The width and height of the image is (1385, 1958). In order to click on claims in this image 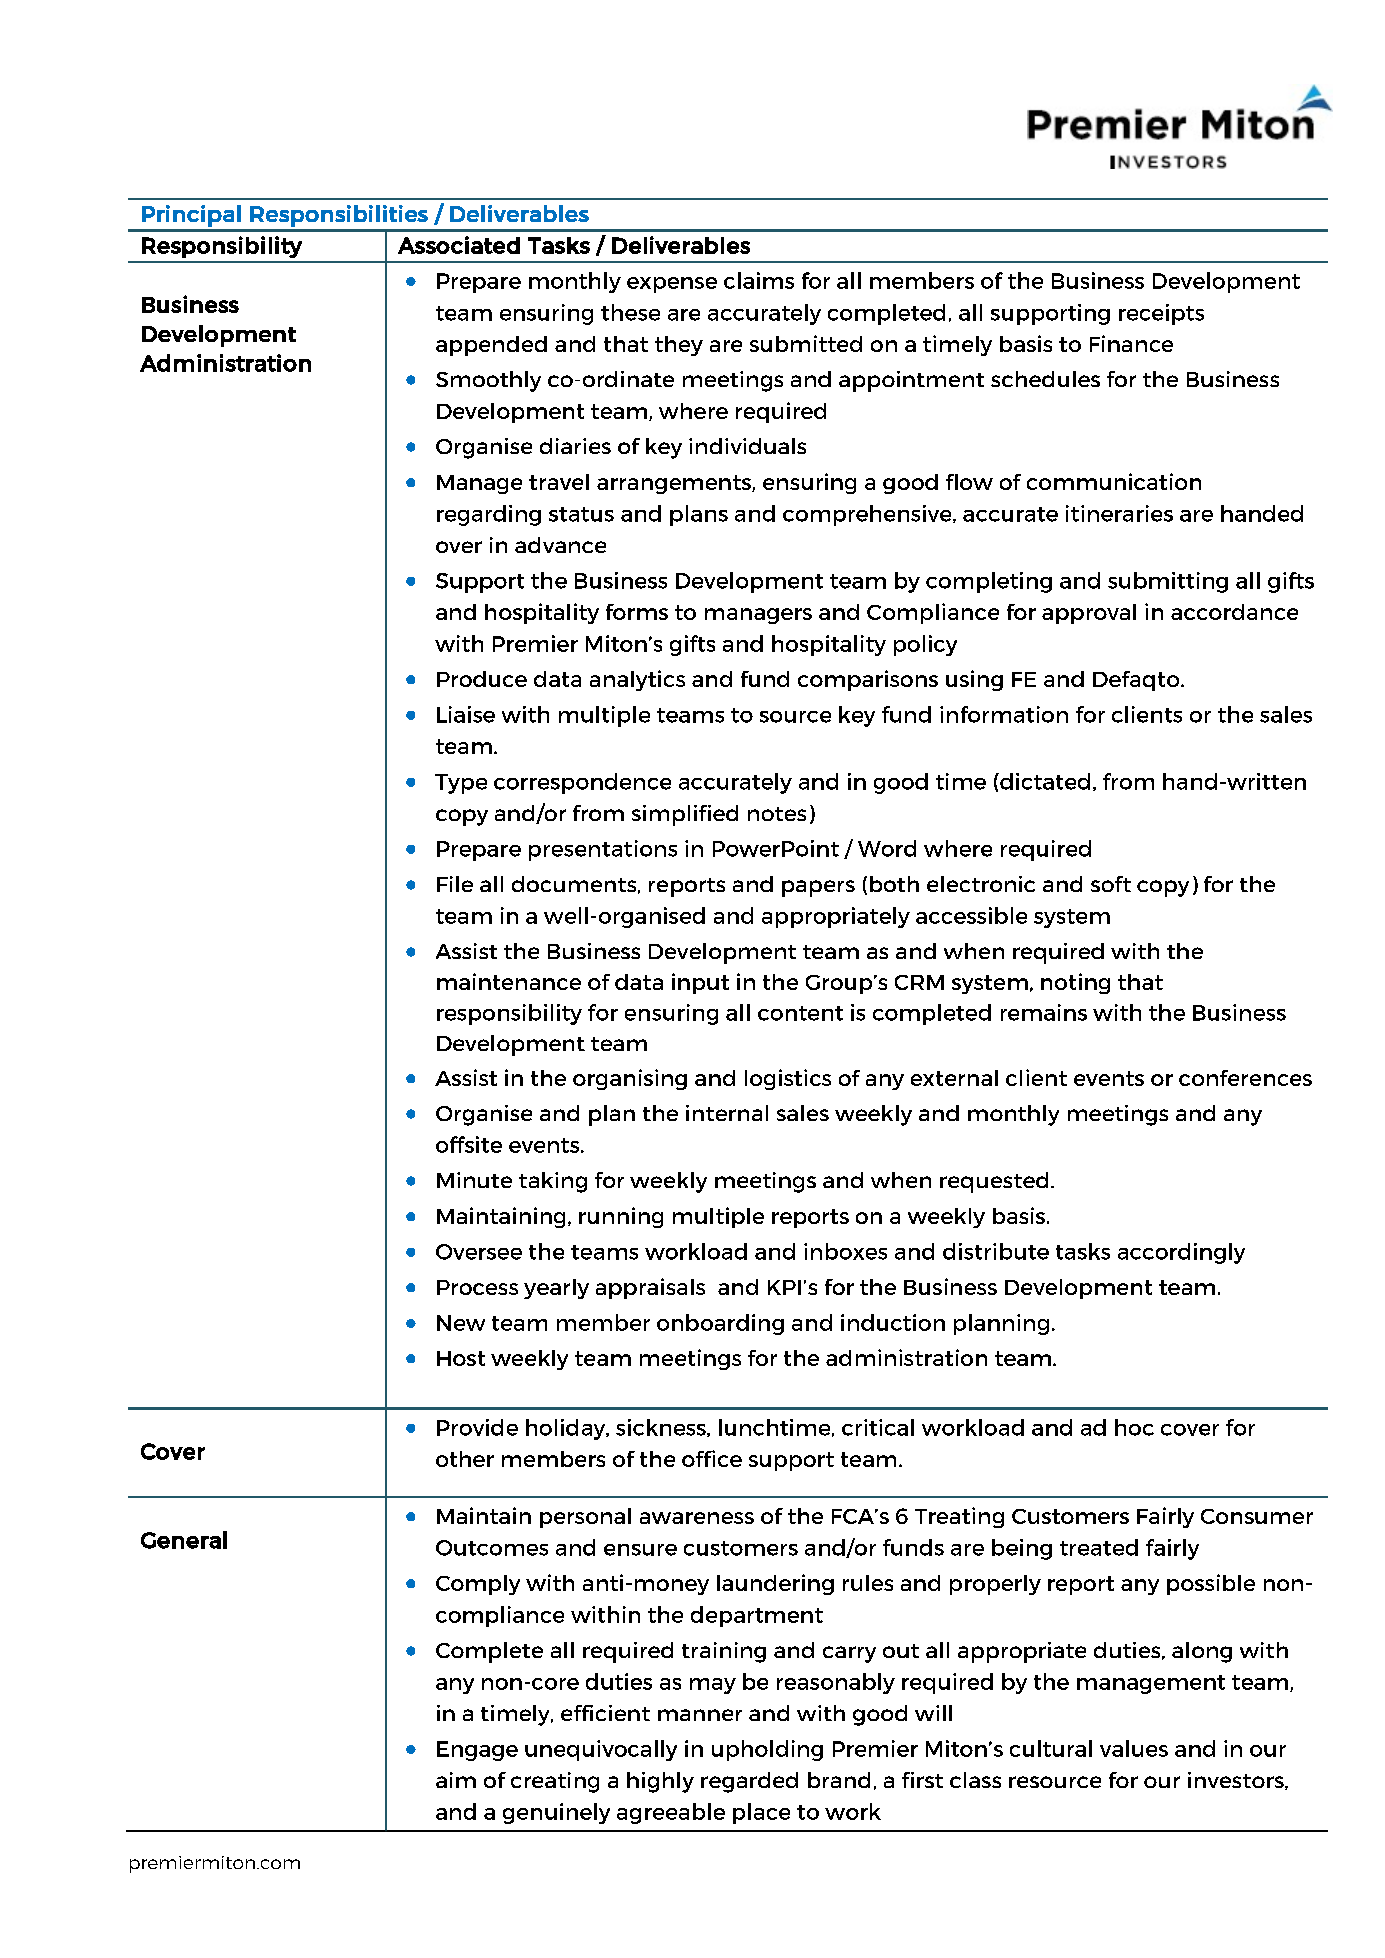, I will do `click(759, 280)`.
